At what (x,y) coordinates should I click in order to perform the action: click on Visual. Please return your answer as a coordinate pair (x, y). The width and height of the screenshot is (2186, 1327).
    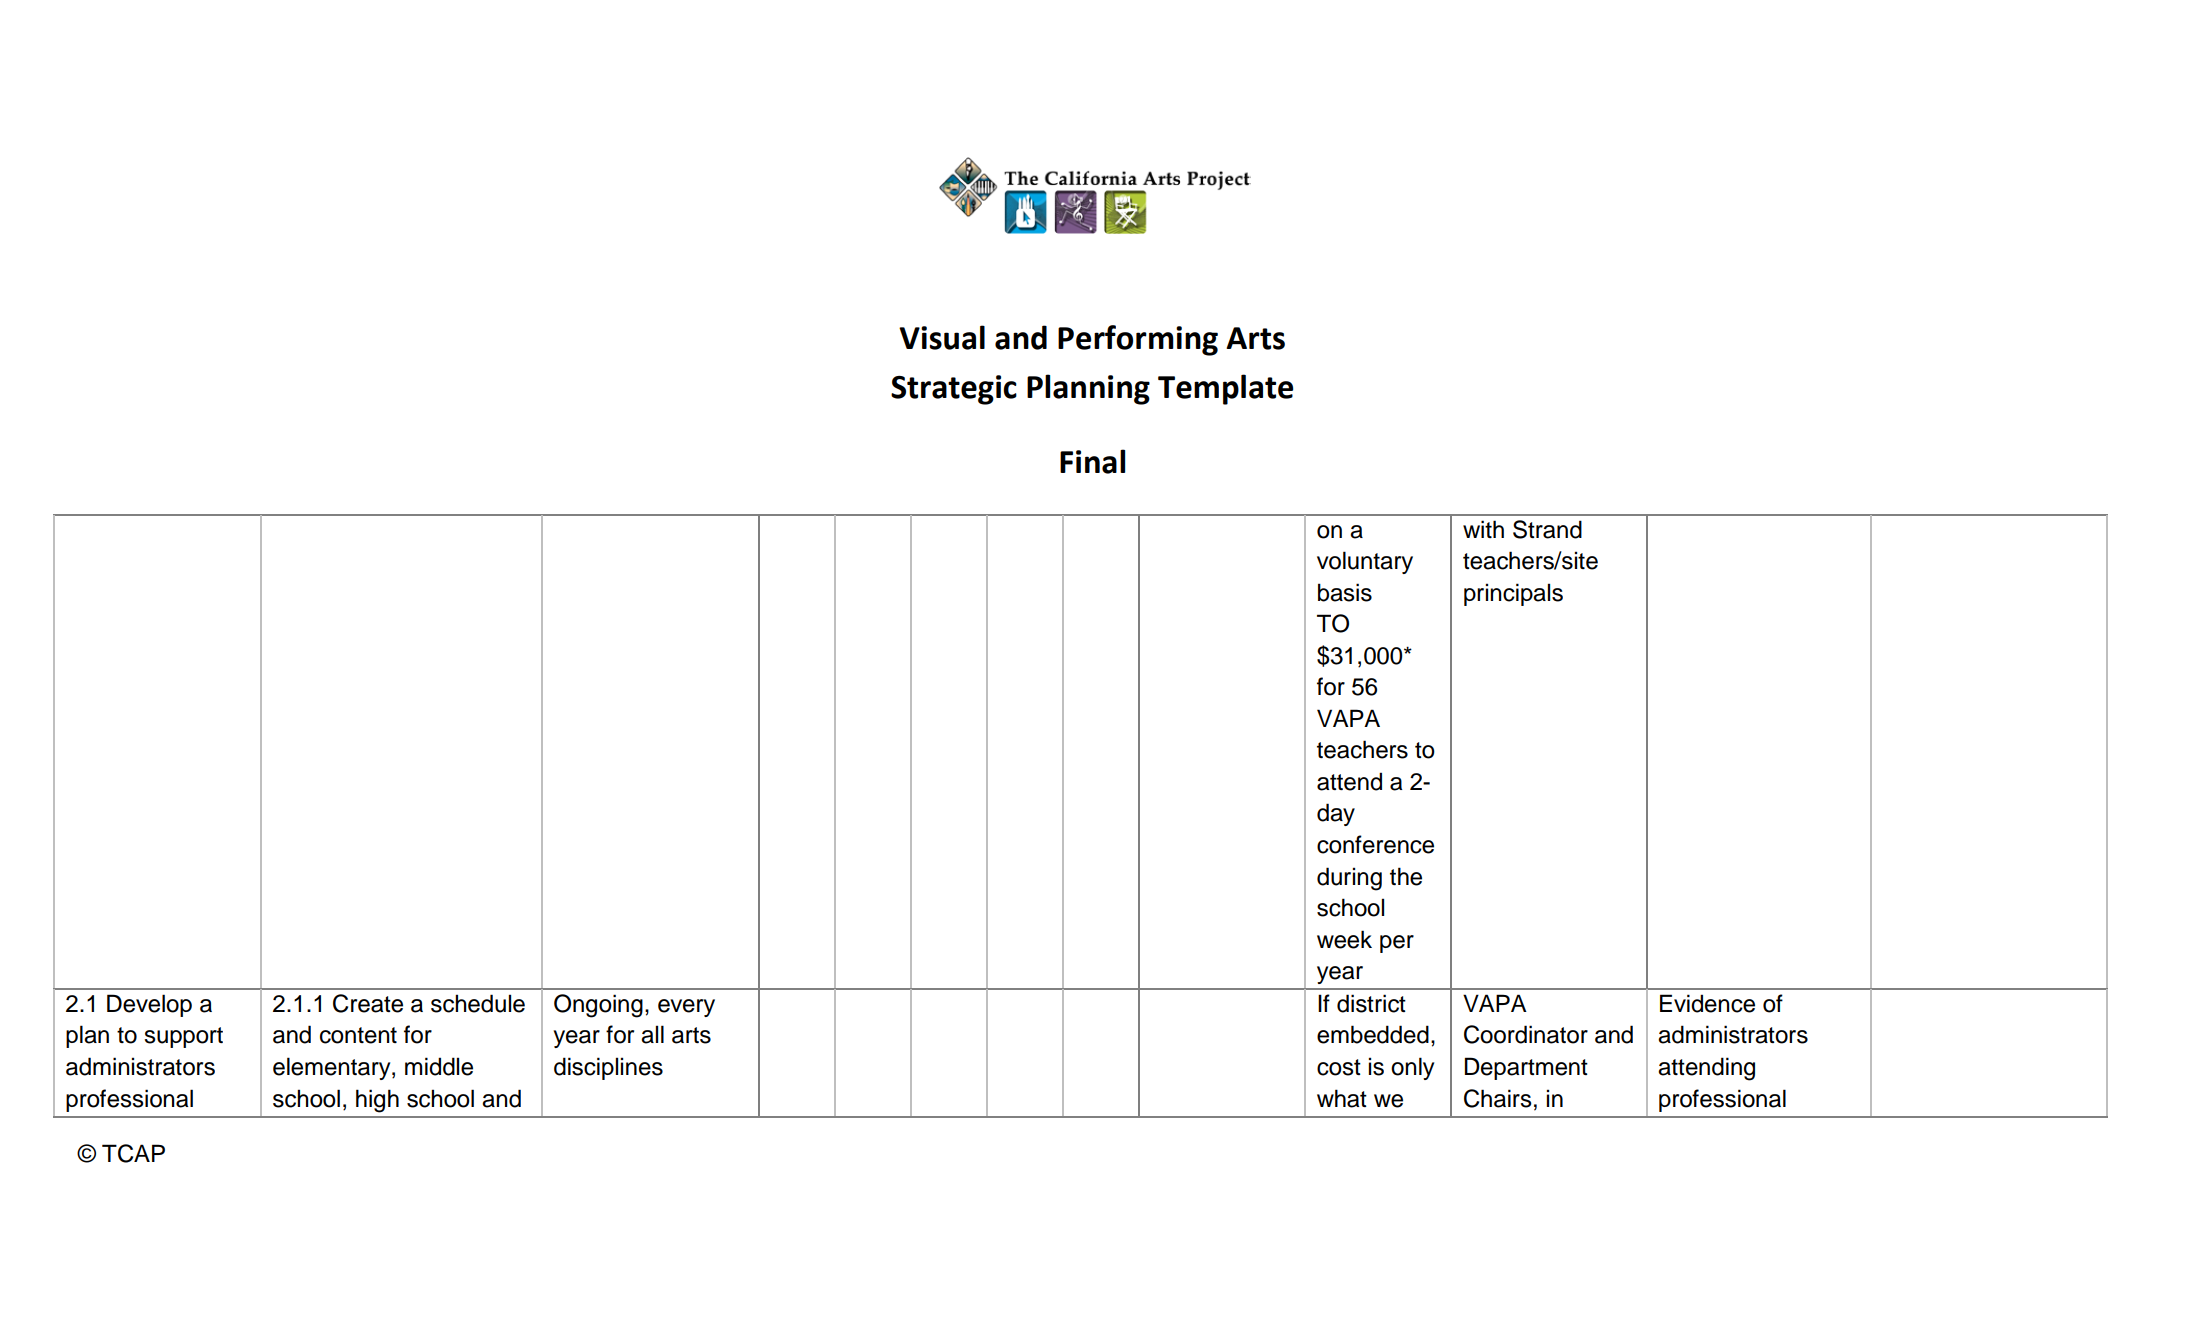
    Looking at the image, I should click on (942, 337).
